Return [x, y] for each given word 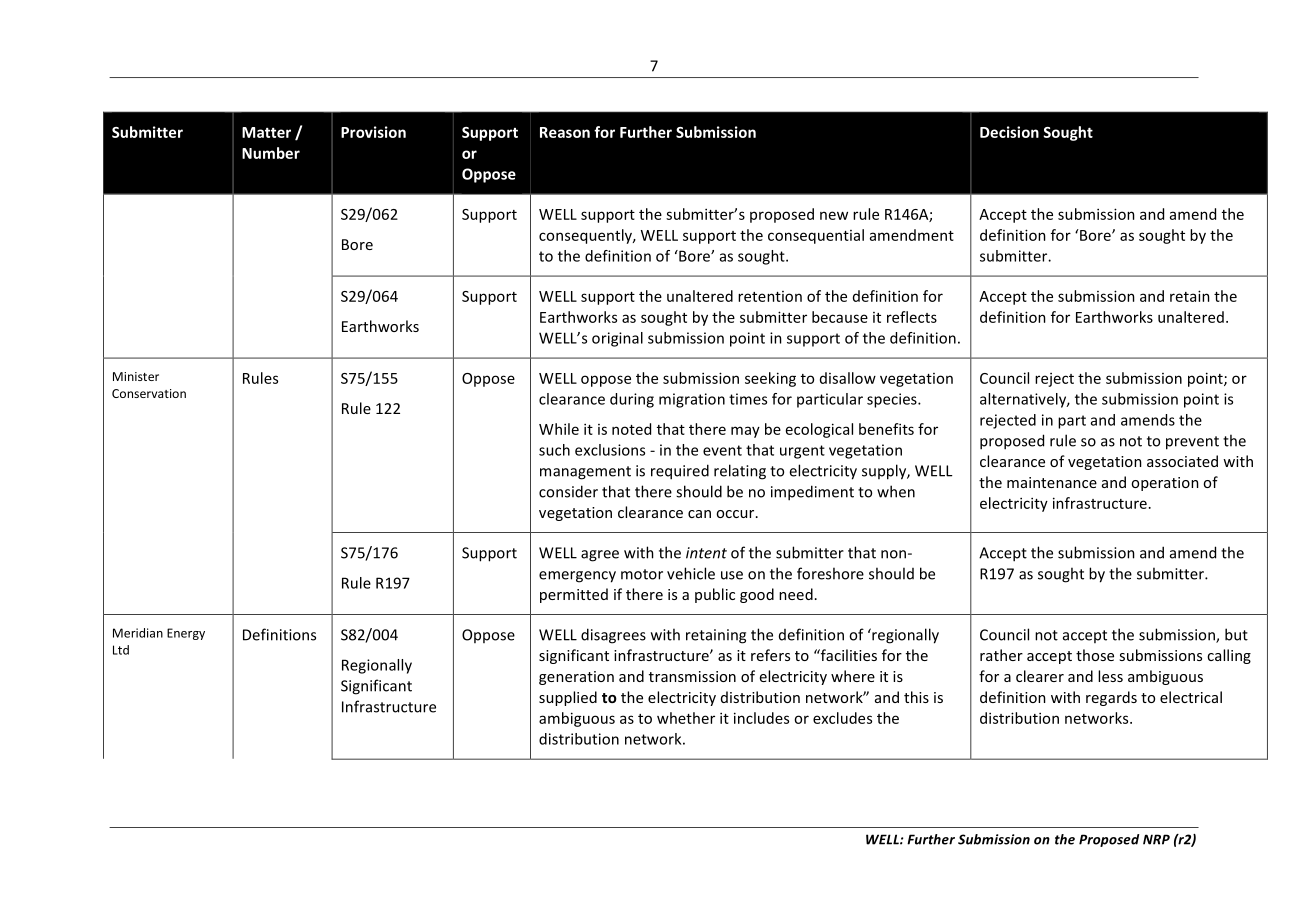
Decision [1009, 132]
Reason [565, 132]
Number [271, 153]
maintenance [1052, 482]
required [680, 472]
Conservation [149, 393]
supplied [568, 698]
